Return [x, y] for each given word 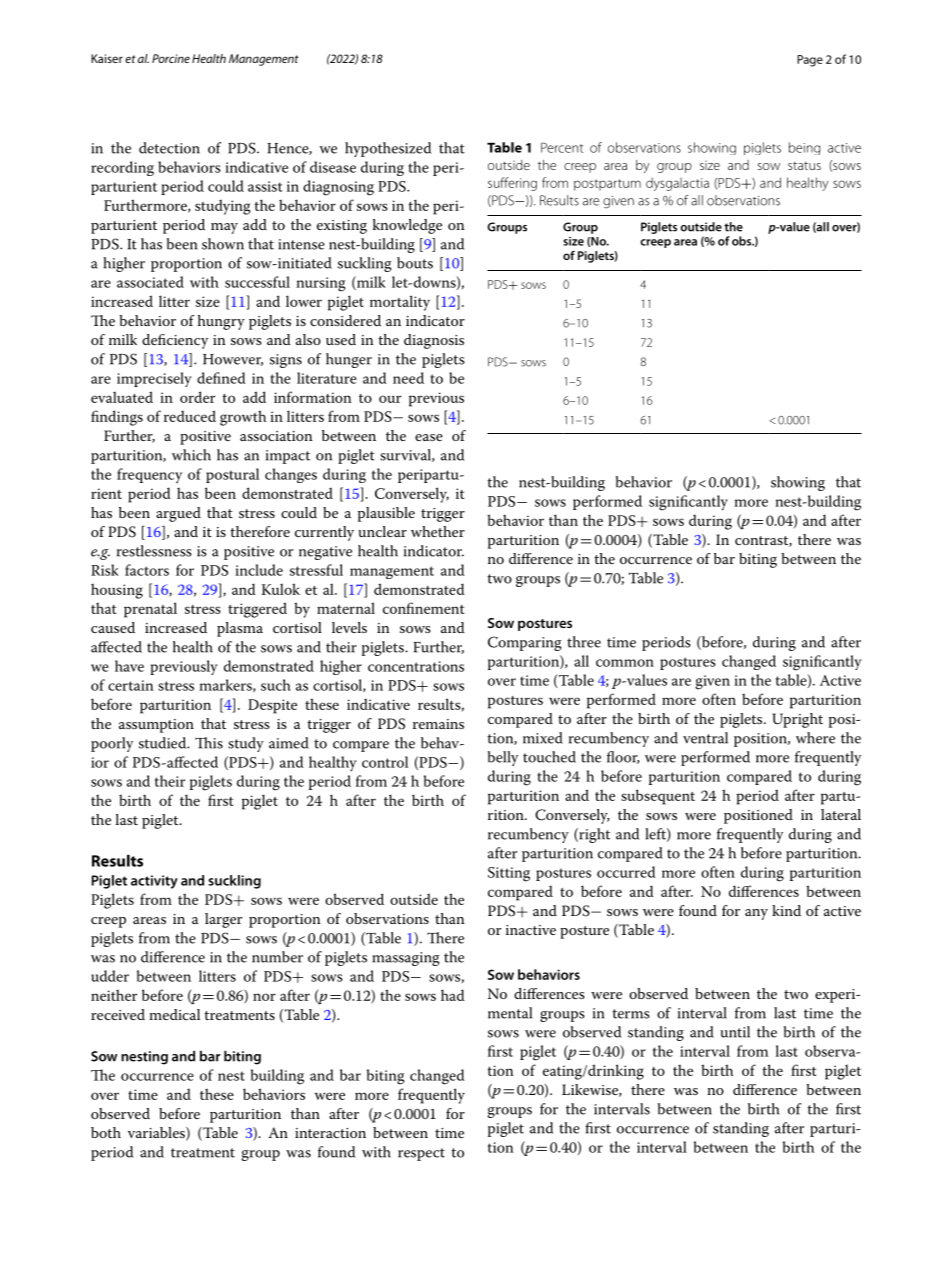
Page [810, 61]
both [106, 1132]
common [625, 663]
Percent [562, 147]
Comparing [525, 643]
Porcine [171, 58]
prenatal [150, 610]
